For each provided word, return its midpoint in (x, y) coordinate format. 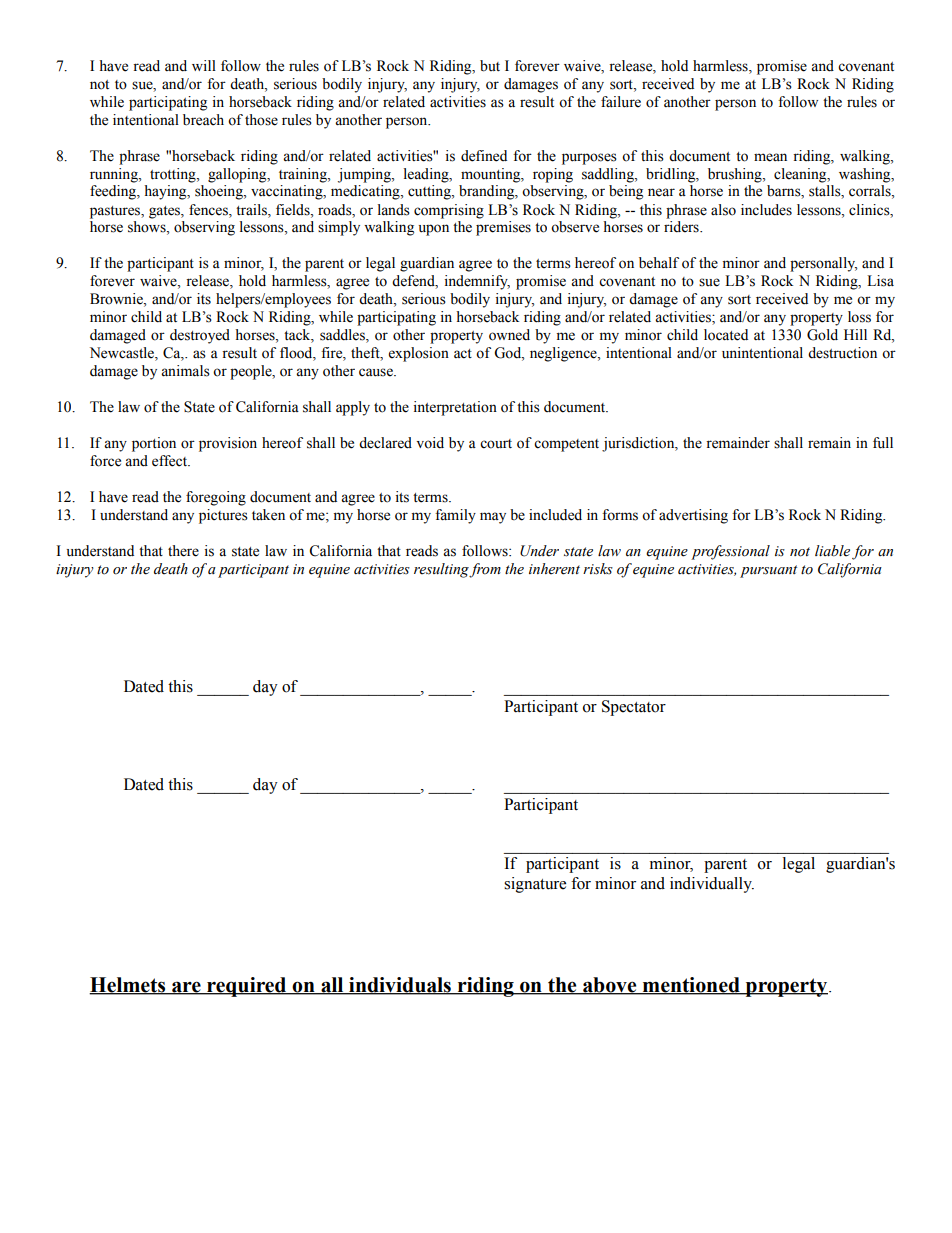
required (247, 987)
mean (770, 157)
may (493, 518)
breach (203, 120)
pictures (223, 516)
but (490, 66)
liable (832, 551)
